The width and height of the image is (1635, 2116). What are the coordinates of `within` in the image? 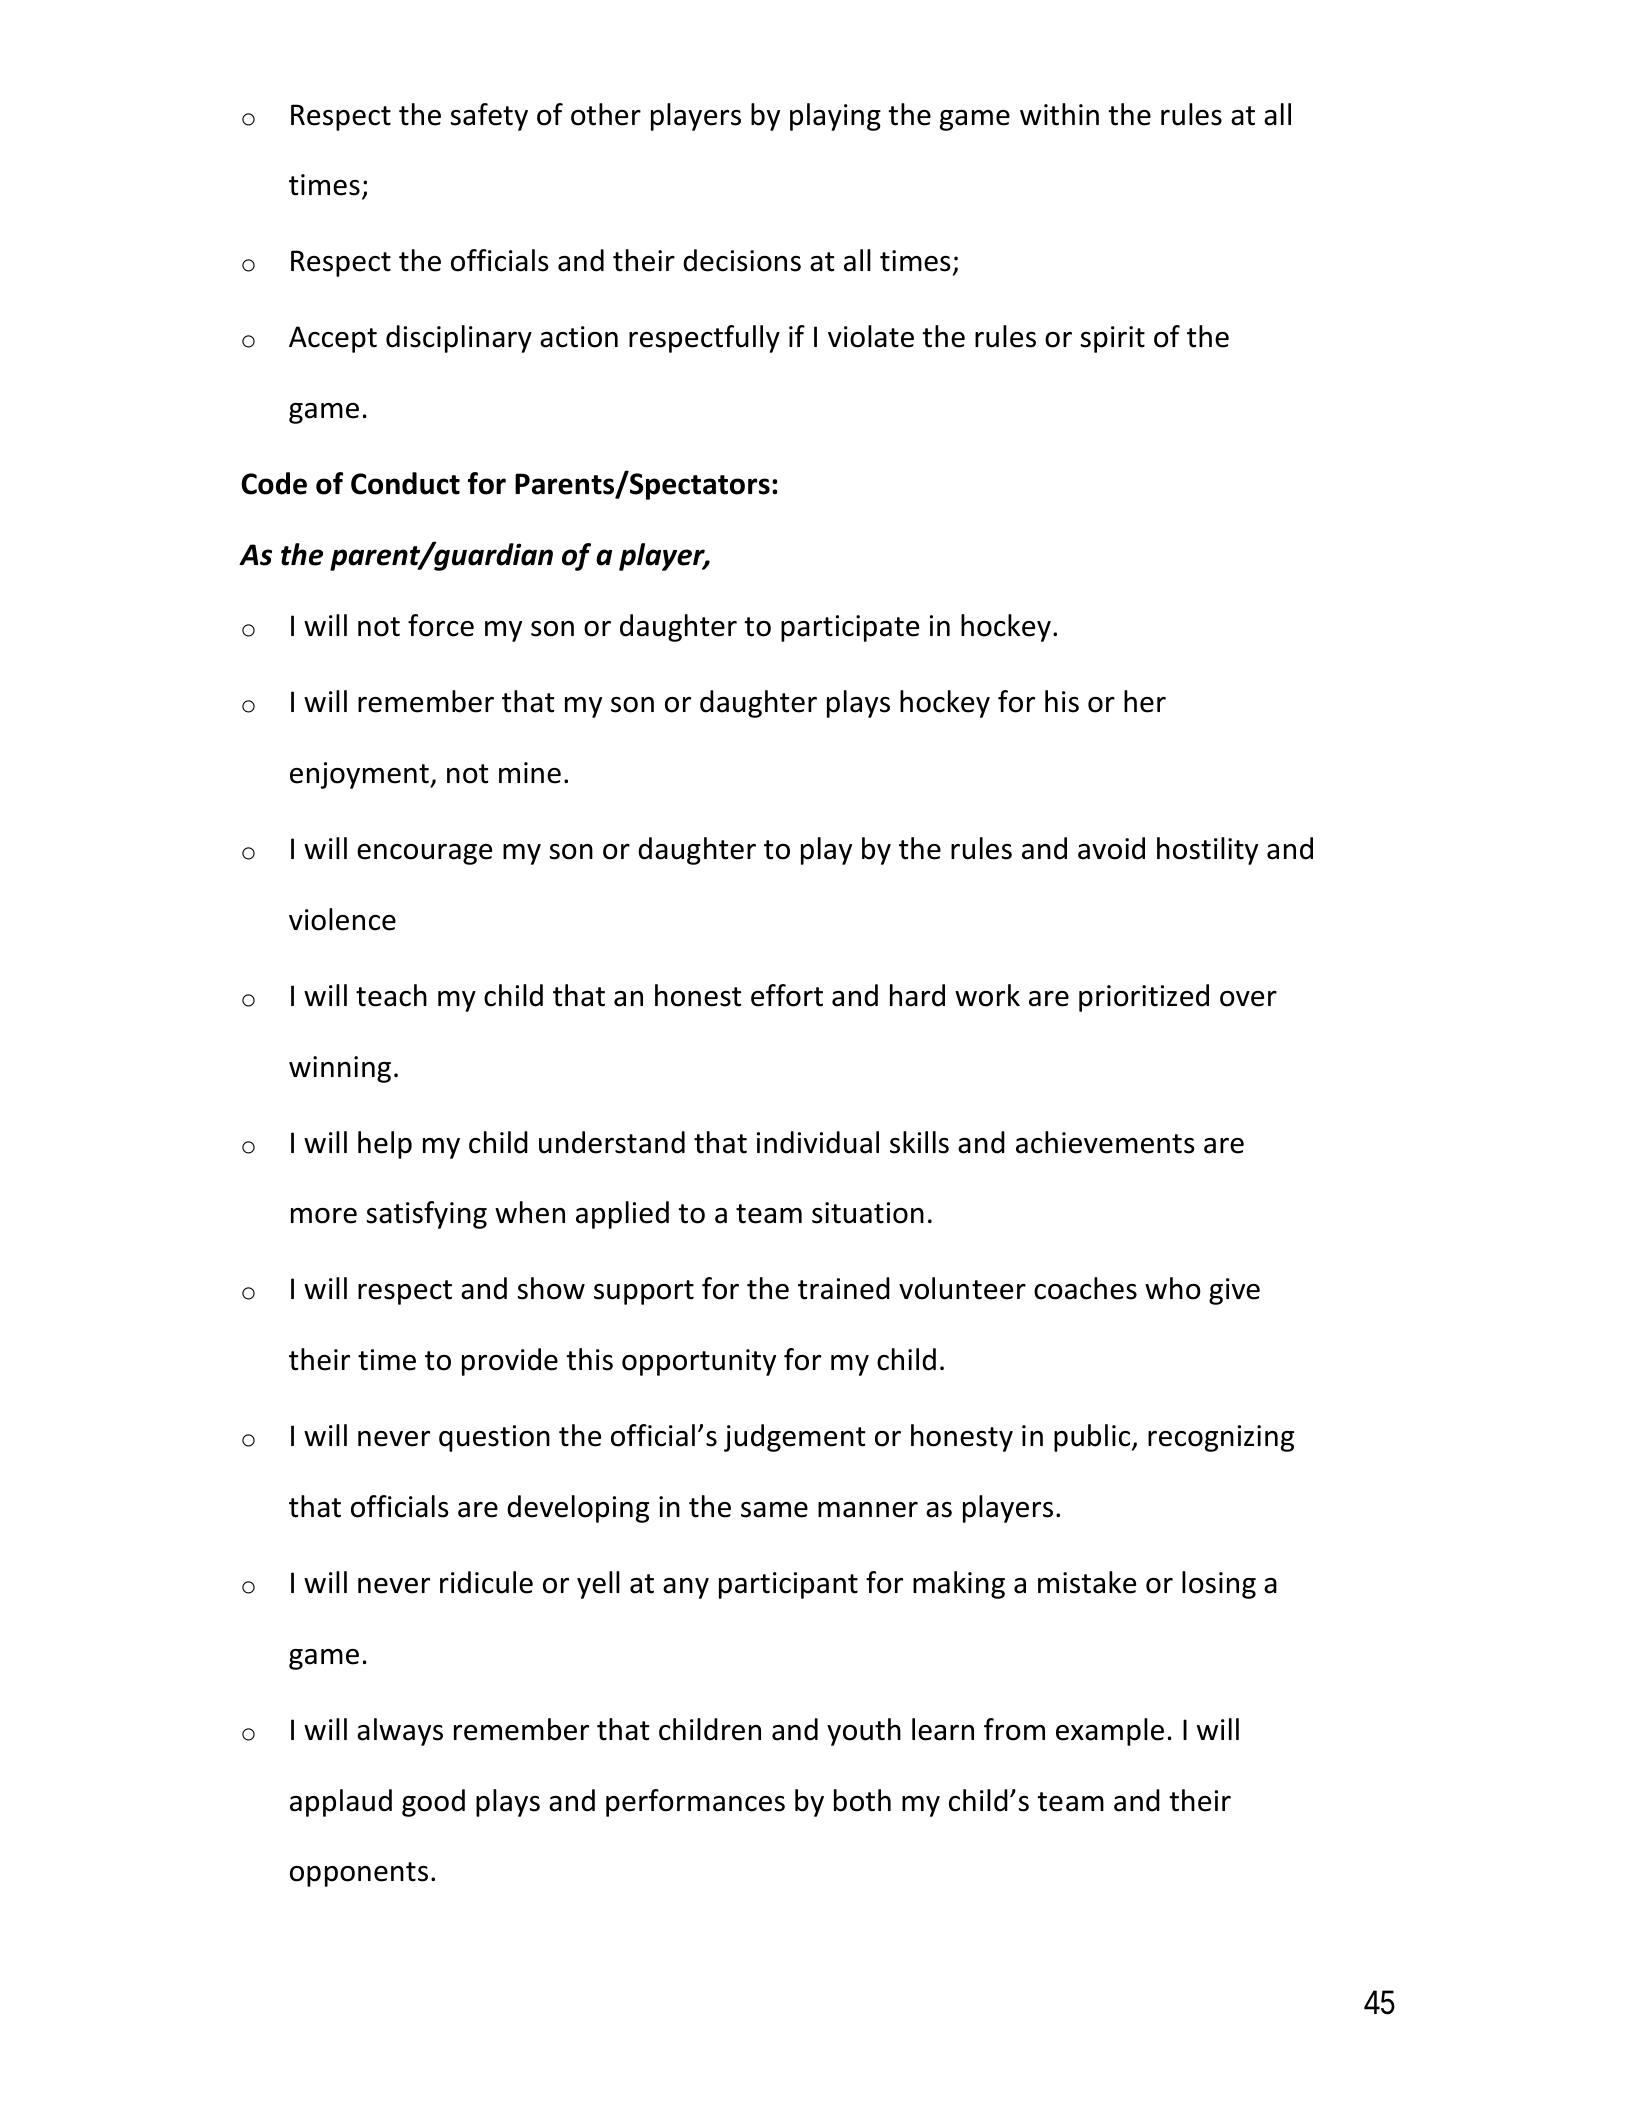 It's located at (1059, 114).
